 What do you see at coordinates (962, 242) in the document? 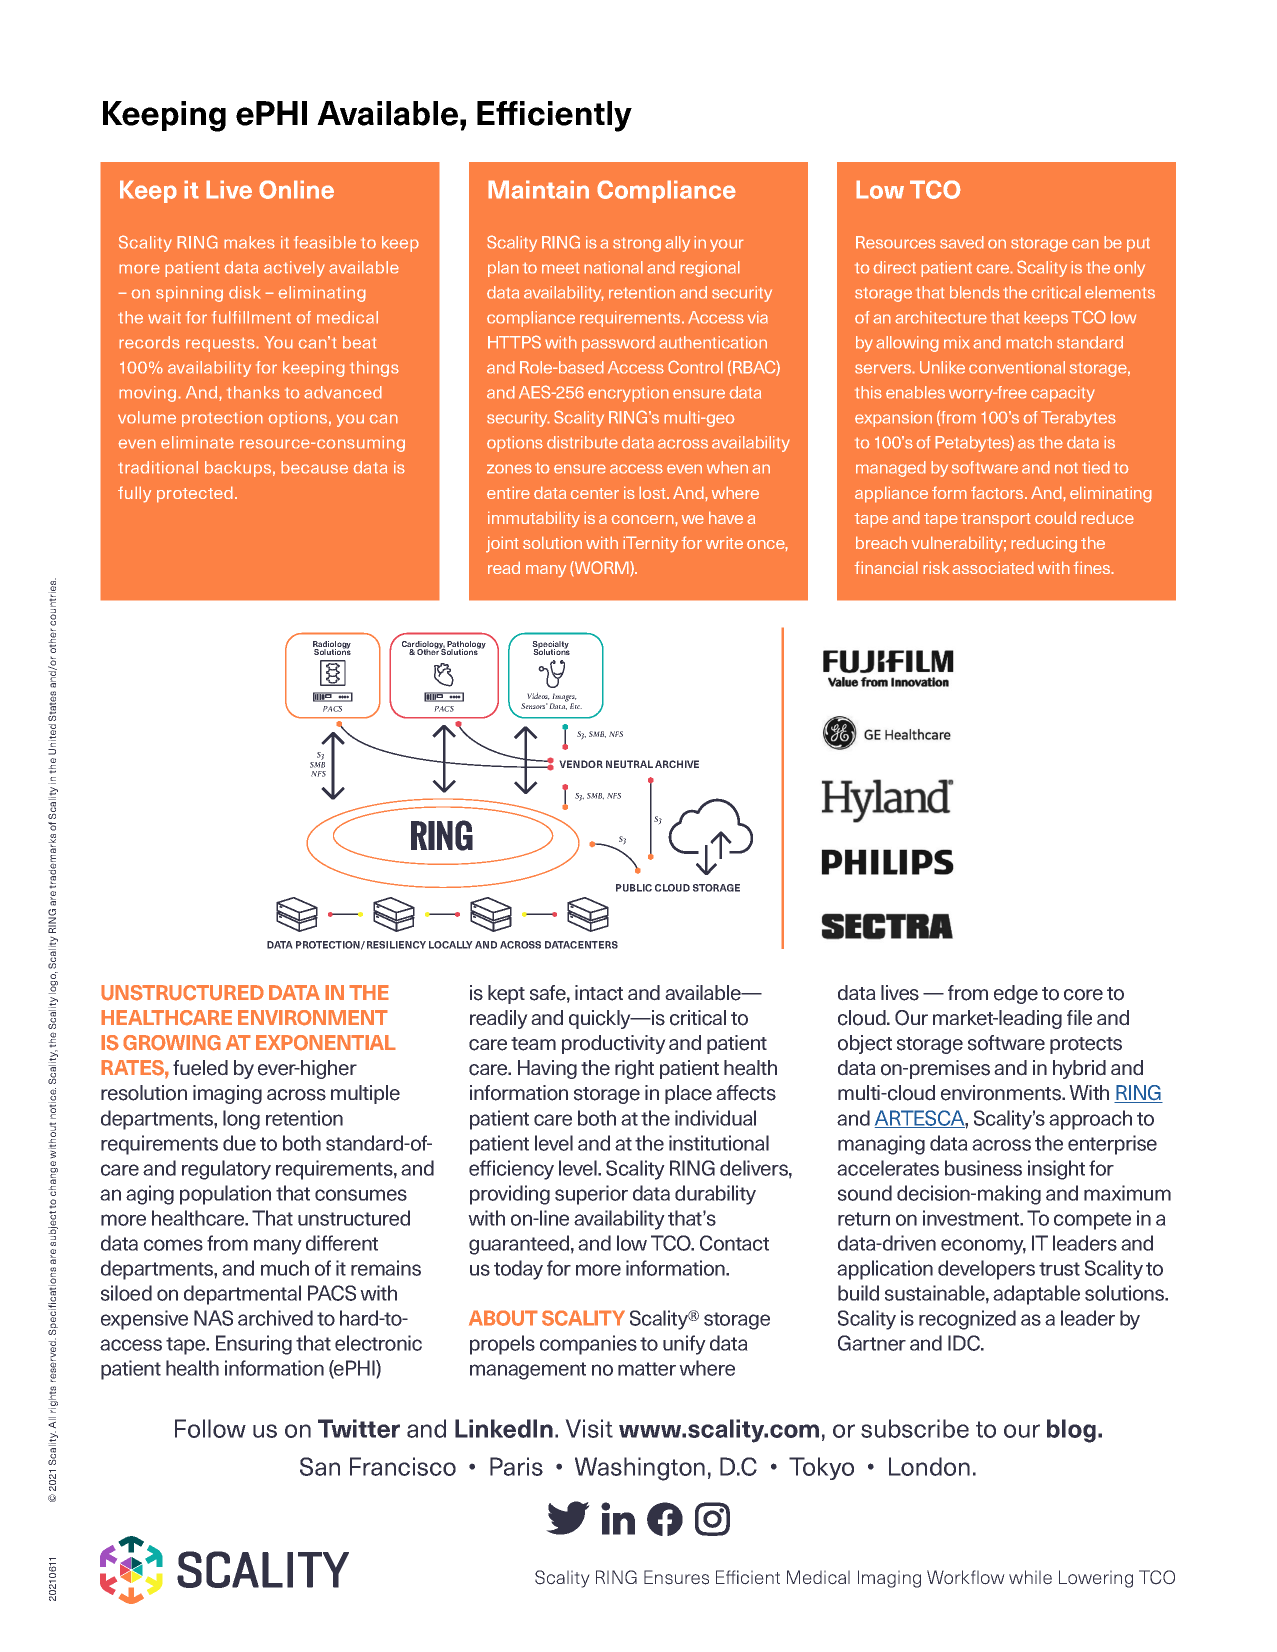
I see `saved` at bounding box center [962, 242].
